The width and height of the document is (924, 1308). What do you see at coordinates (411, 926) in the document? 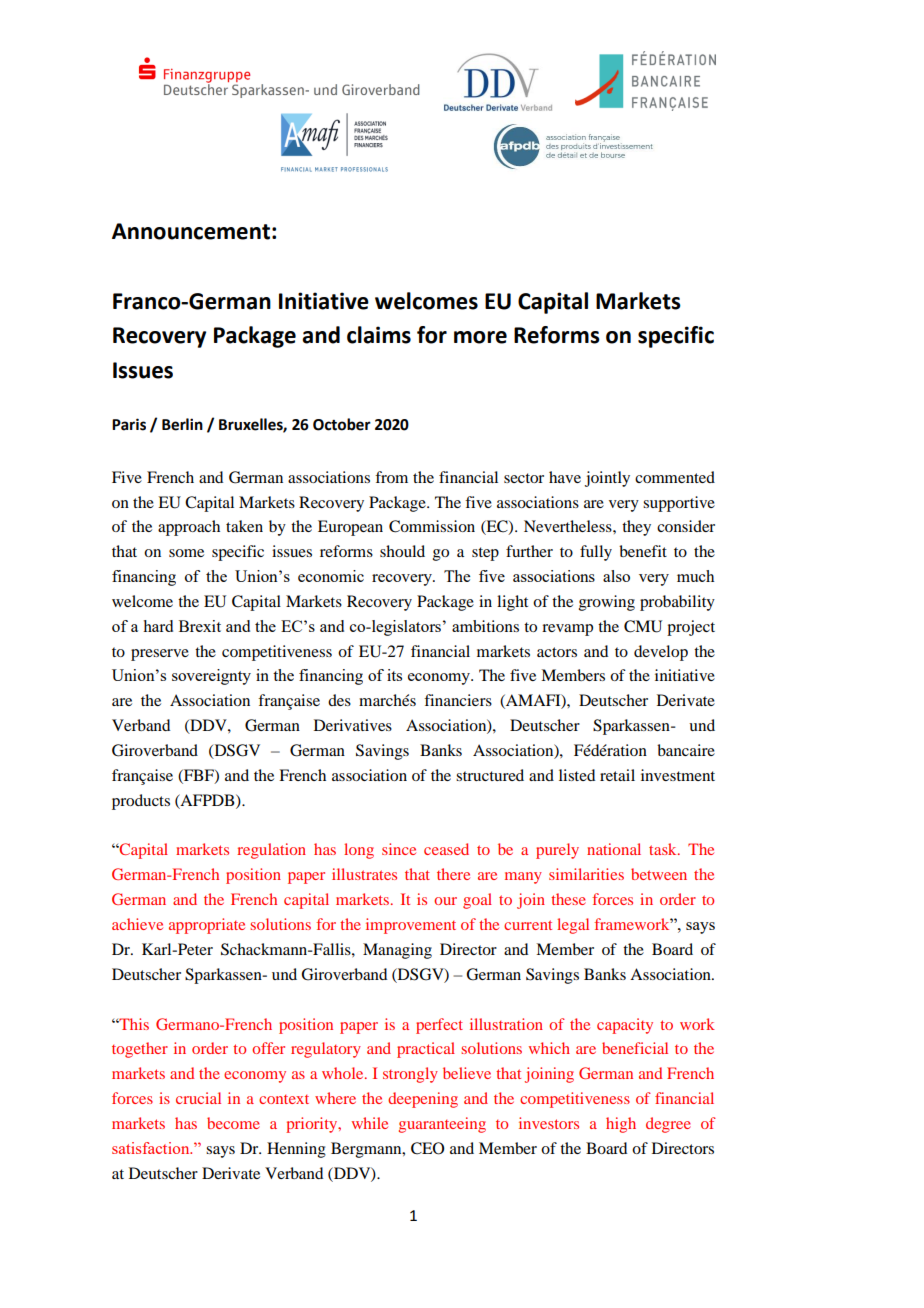
I see `improvement` at bounding box center [411, 926].
